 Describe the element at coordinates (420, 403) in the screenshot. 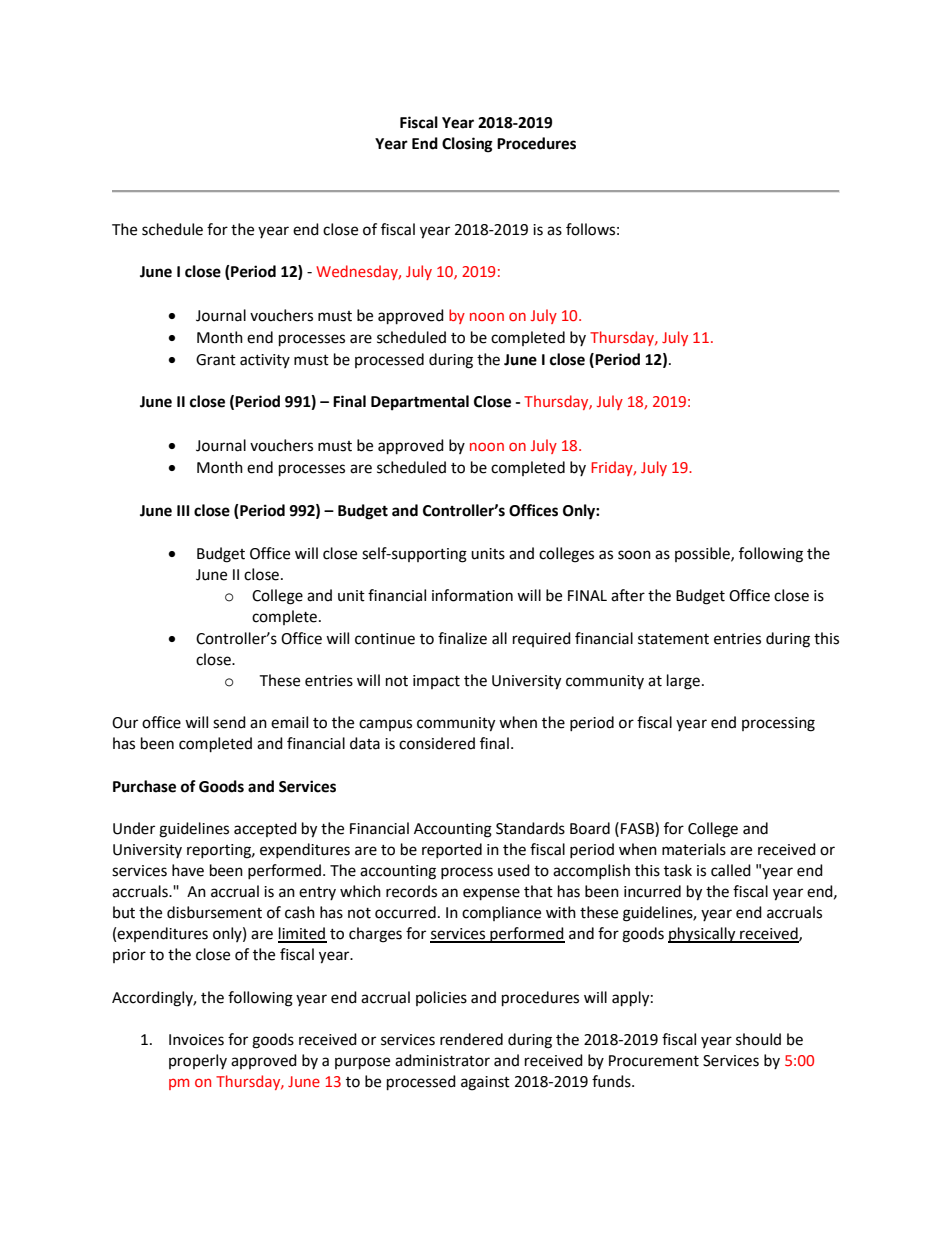

I see `Departmental` at that location.
